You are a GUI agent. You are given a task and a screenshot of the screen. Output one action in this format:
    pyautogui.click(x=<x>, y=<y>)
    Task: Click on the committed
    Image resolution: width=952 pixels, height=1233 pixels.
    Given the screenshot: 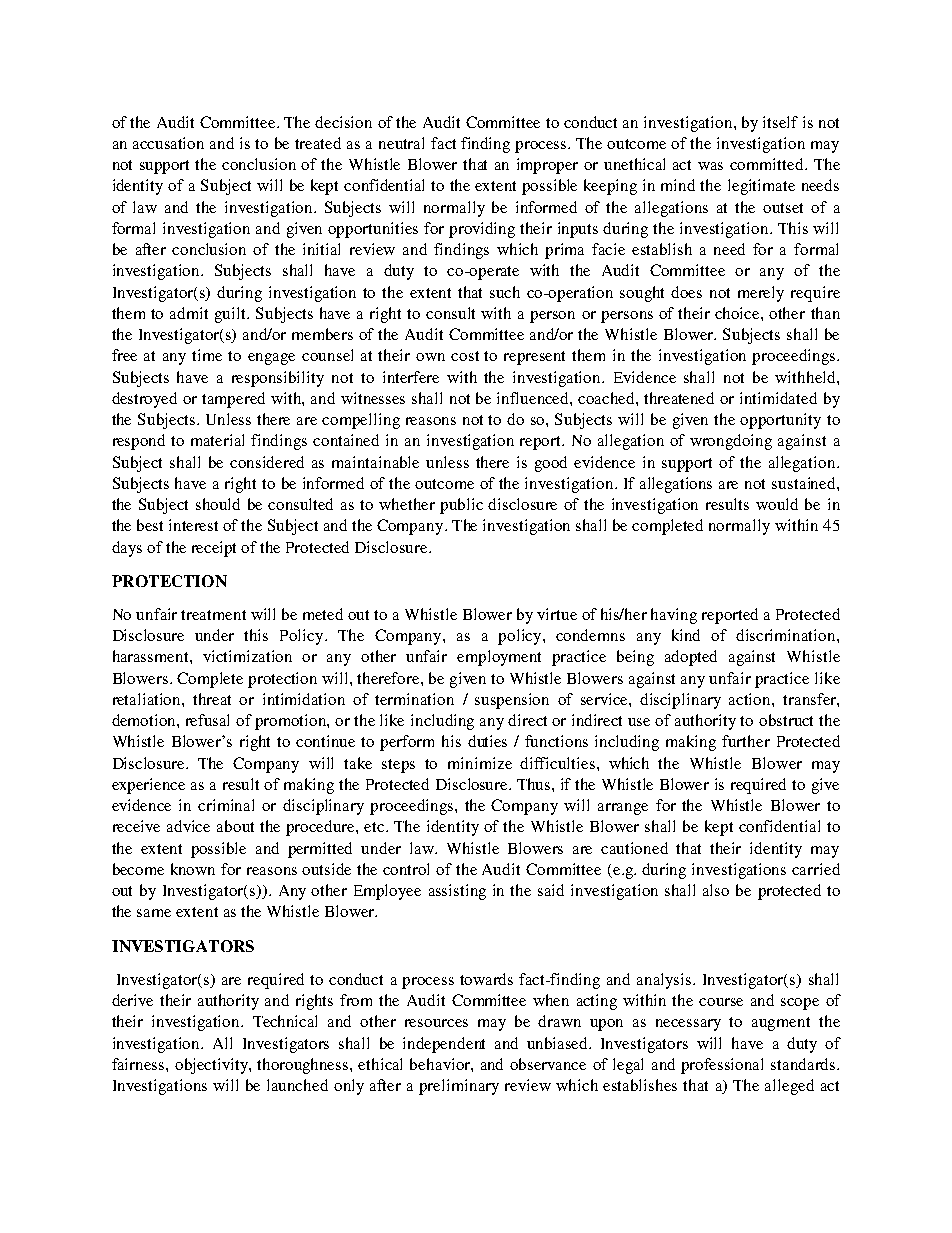 What is the action you would take?
    pyautogui.click(x=768, y=164)
